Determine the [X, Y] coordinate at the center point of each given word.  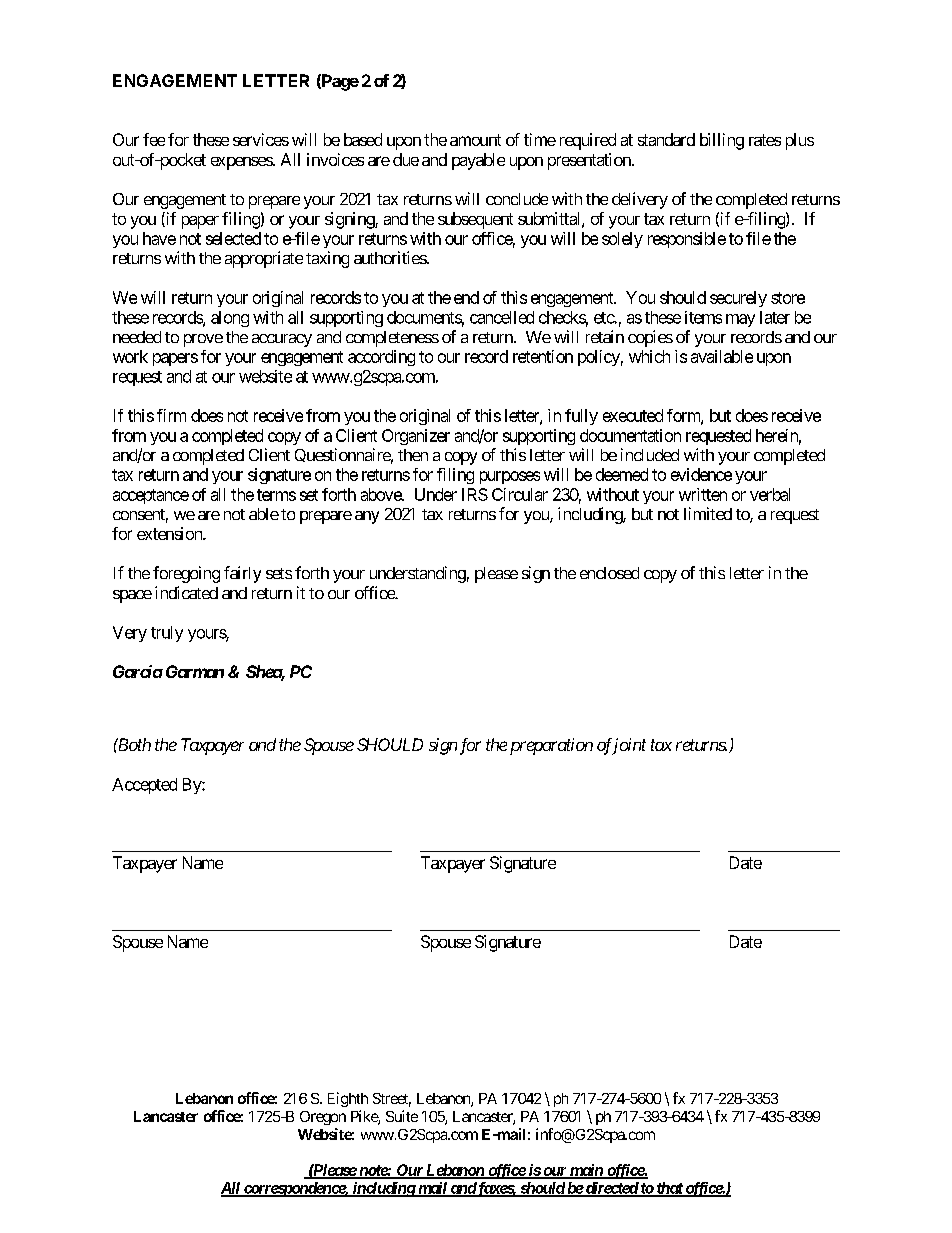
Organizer [416, 437]
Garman [195, 671]
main [585, 1171]
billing [722, 141]
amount [475, 140]
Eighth [348, 1099]
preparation [551, 746]
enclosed [609, 573]
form [684, 416]
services [261, 139]
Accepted [144, 786]
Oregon [323, 1118]
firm [171, 415]
